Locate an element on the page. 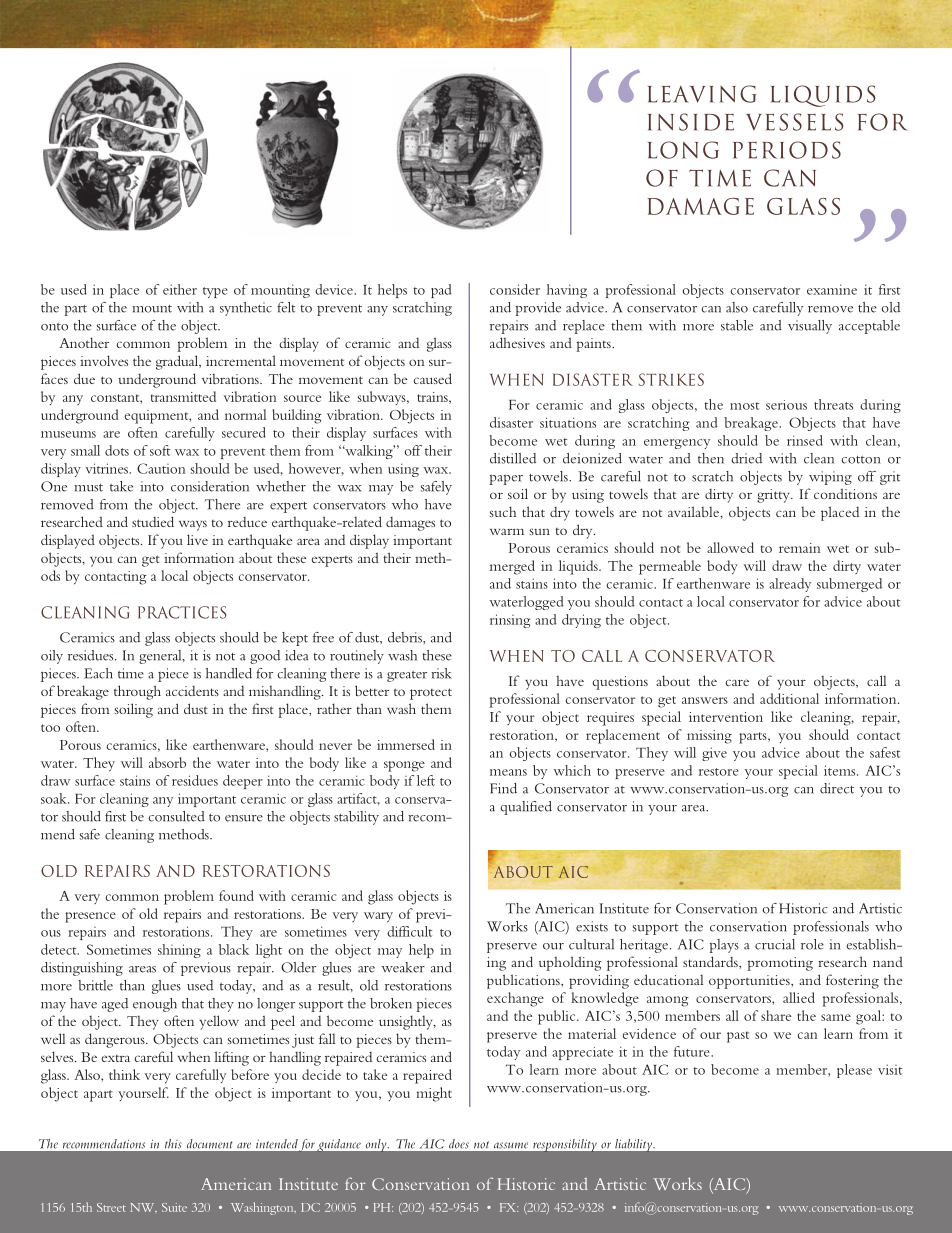 Image resolution: width=952 pixels, height=1233 pixels. serious is located at coordinates (786, 405).
